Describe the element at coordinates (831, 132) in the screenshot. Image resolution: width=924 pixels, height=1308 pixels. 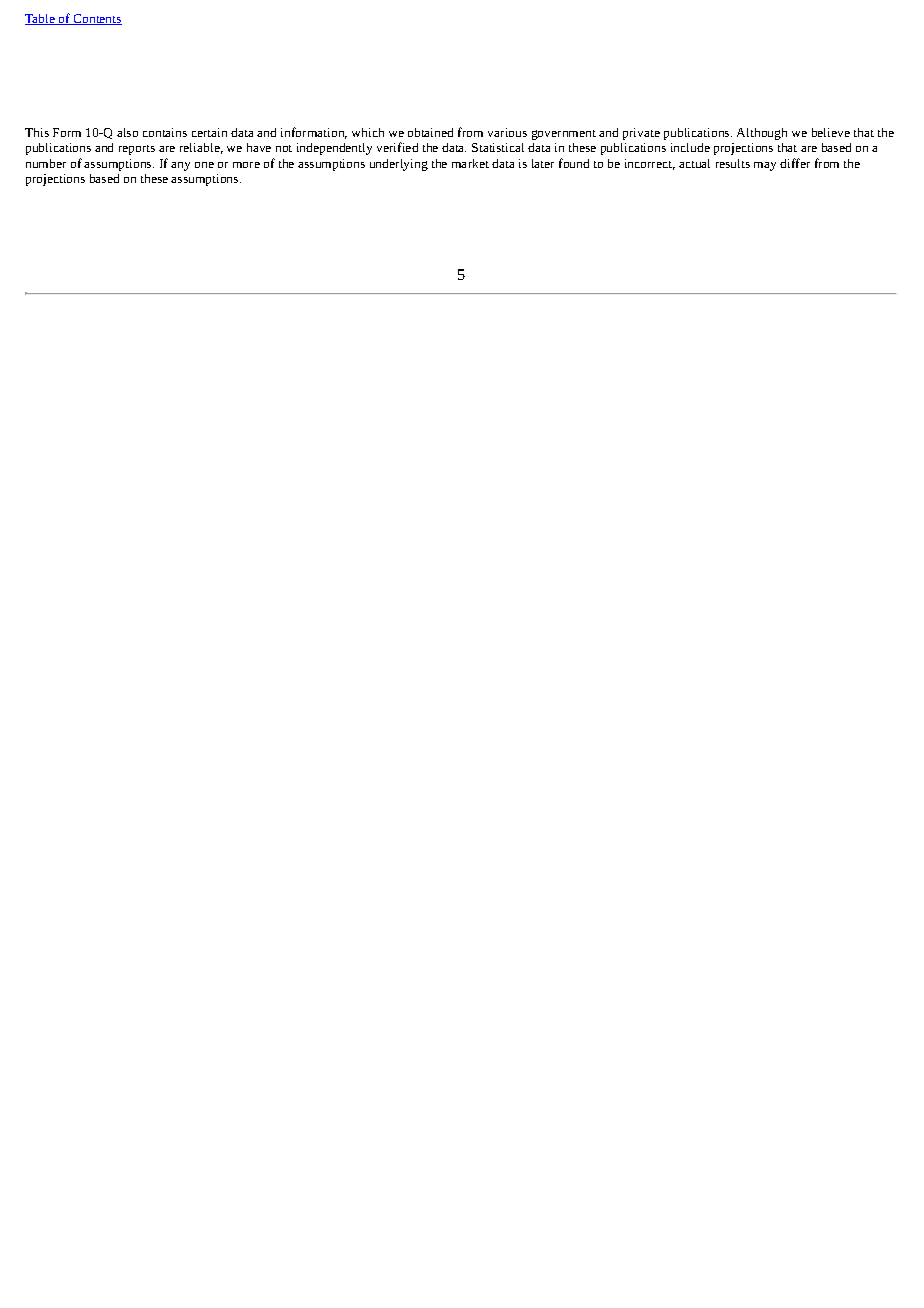
I see `believe` at that location.
